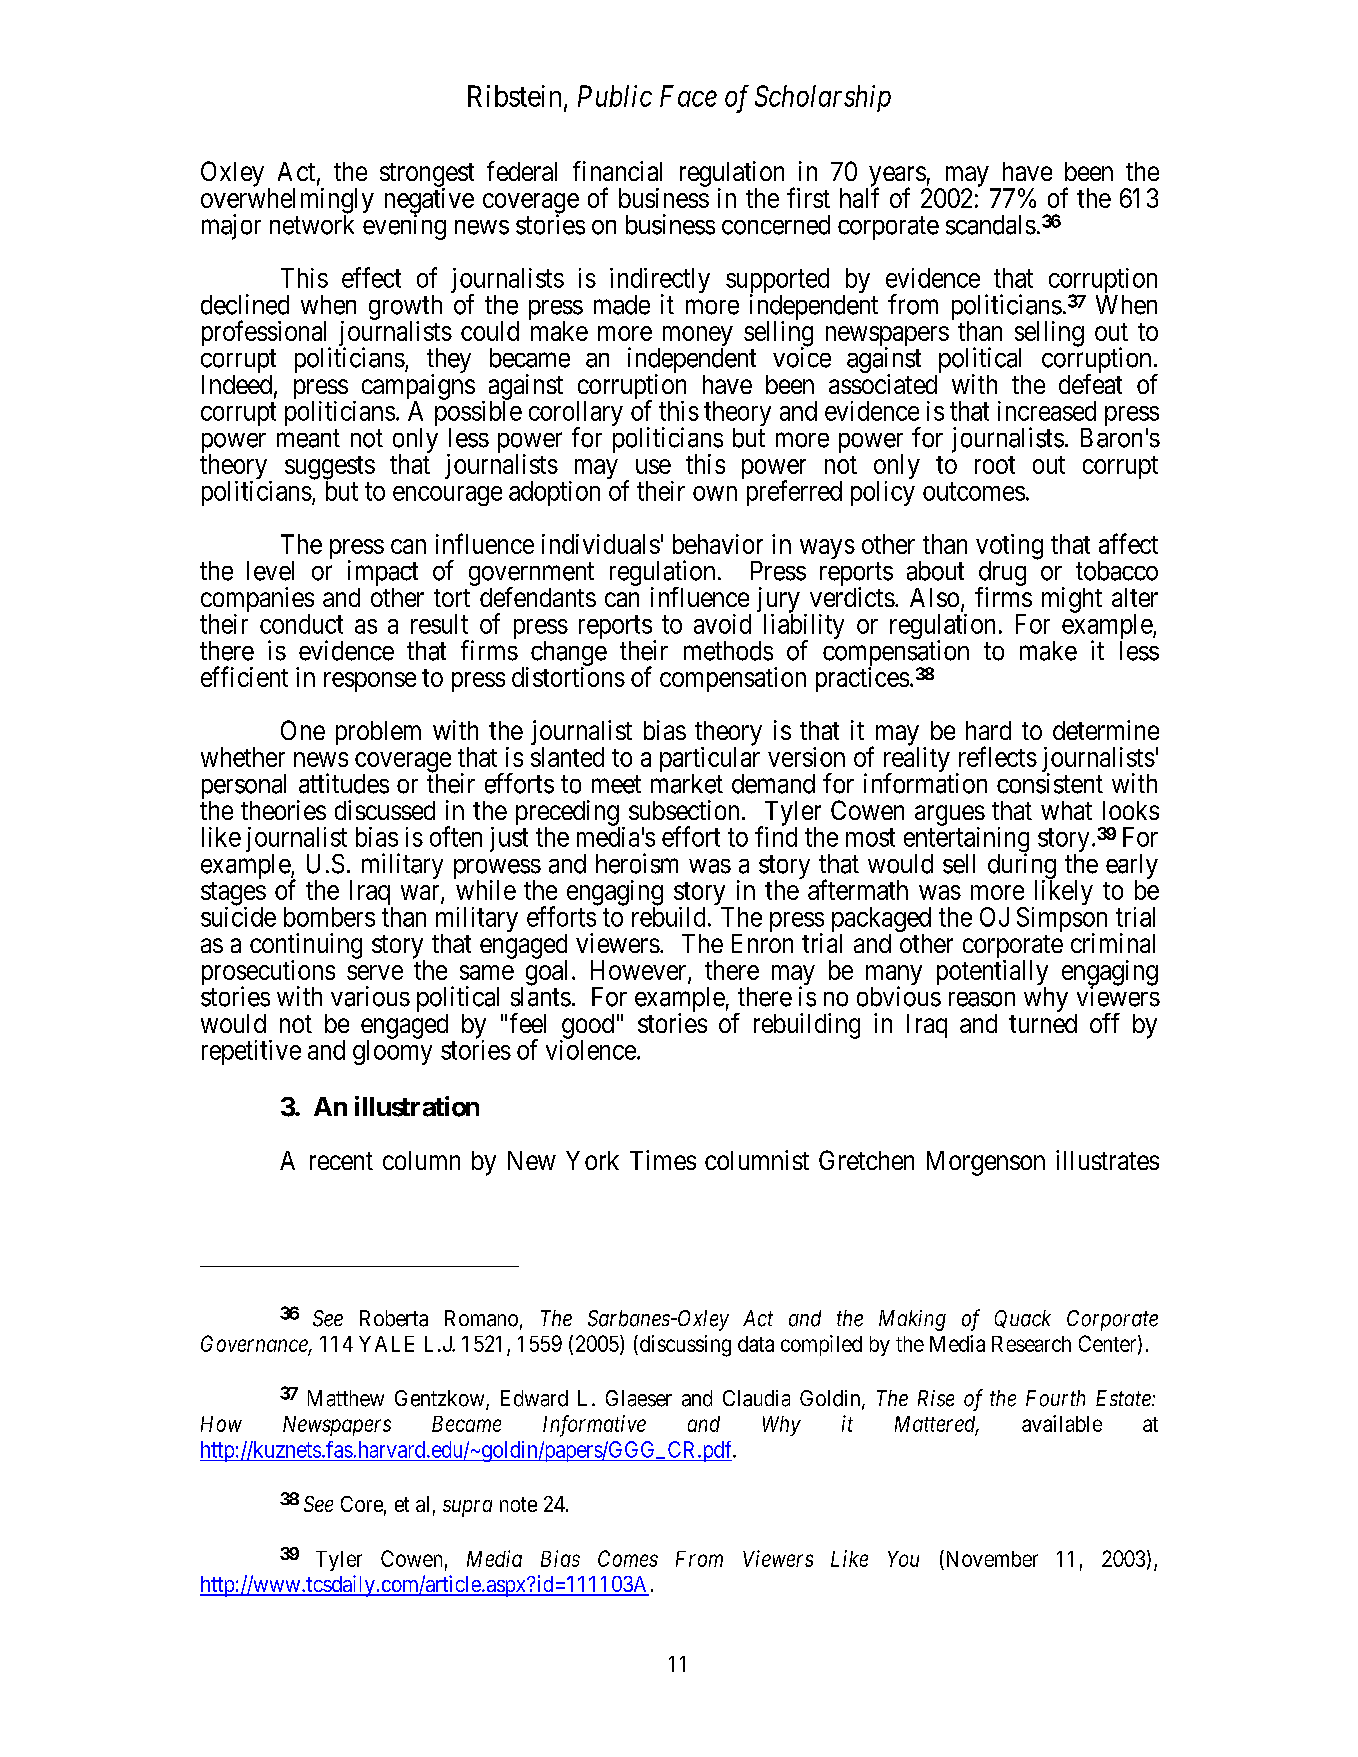 Image resolution: width=1358 pixels, height=1757 pixels. Describe the element at coordinates (688, 96) in the screenshot. I see `Face` at that location.
